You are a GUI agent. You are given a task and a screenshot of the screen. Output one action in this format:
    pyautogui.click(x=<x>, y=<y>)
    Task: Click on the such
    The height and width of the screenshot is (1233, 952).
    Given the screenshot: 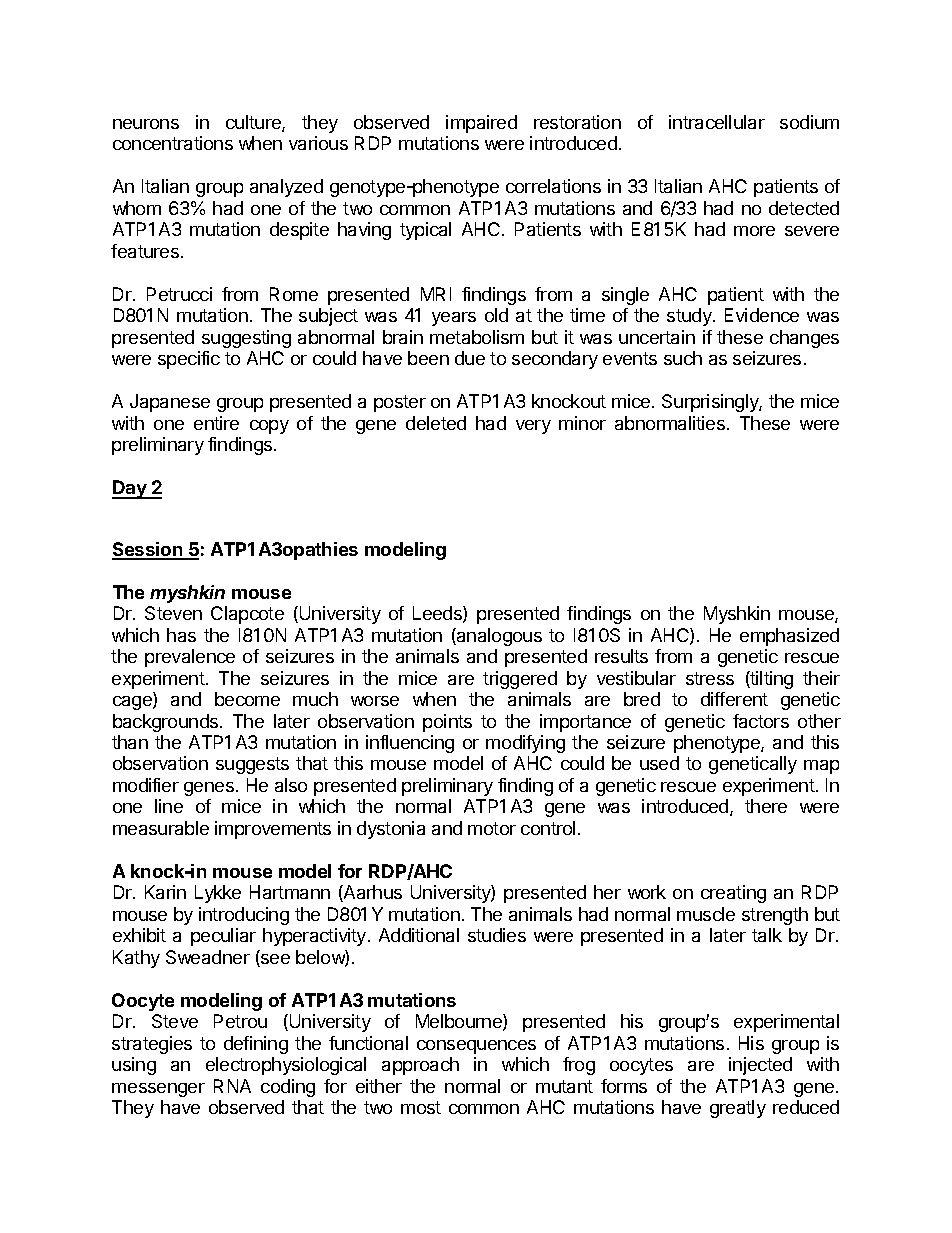 What is the action you would take?
    pyautogui.click(x=683, y=358)
